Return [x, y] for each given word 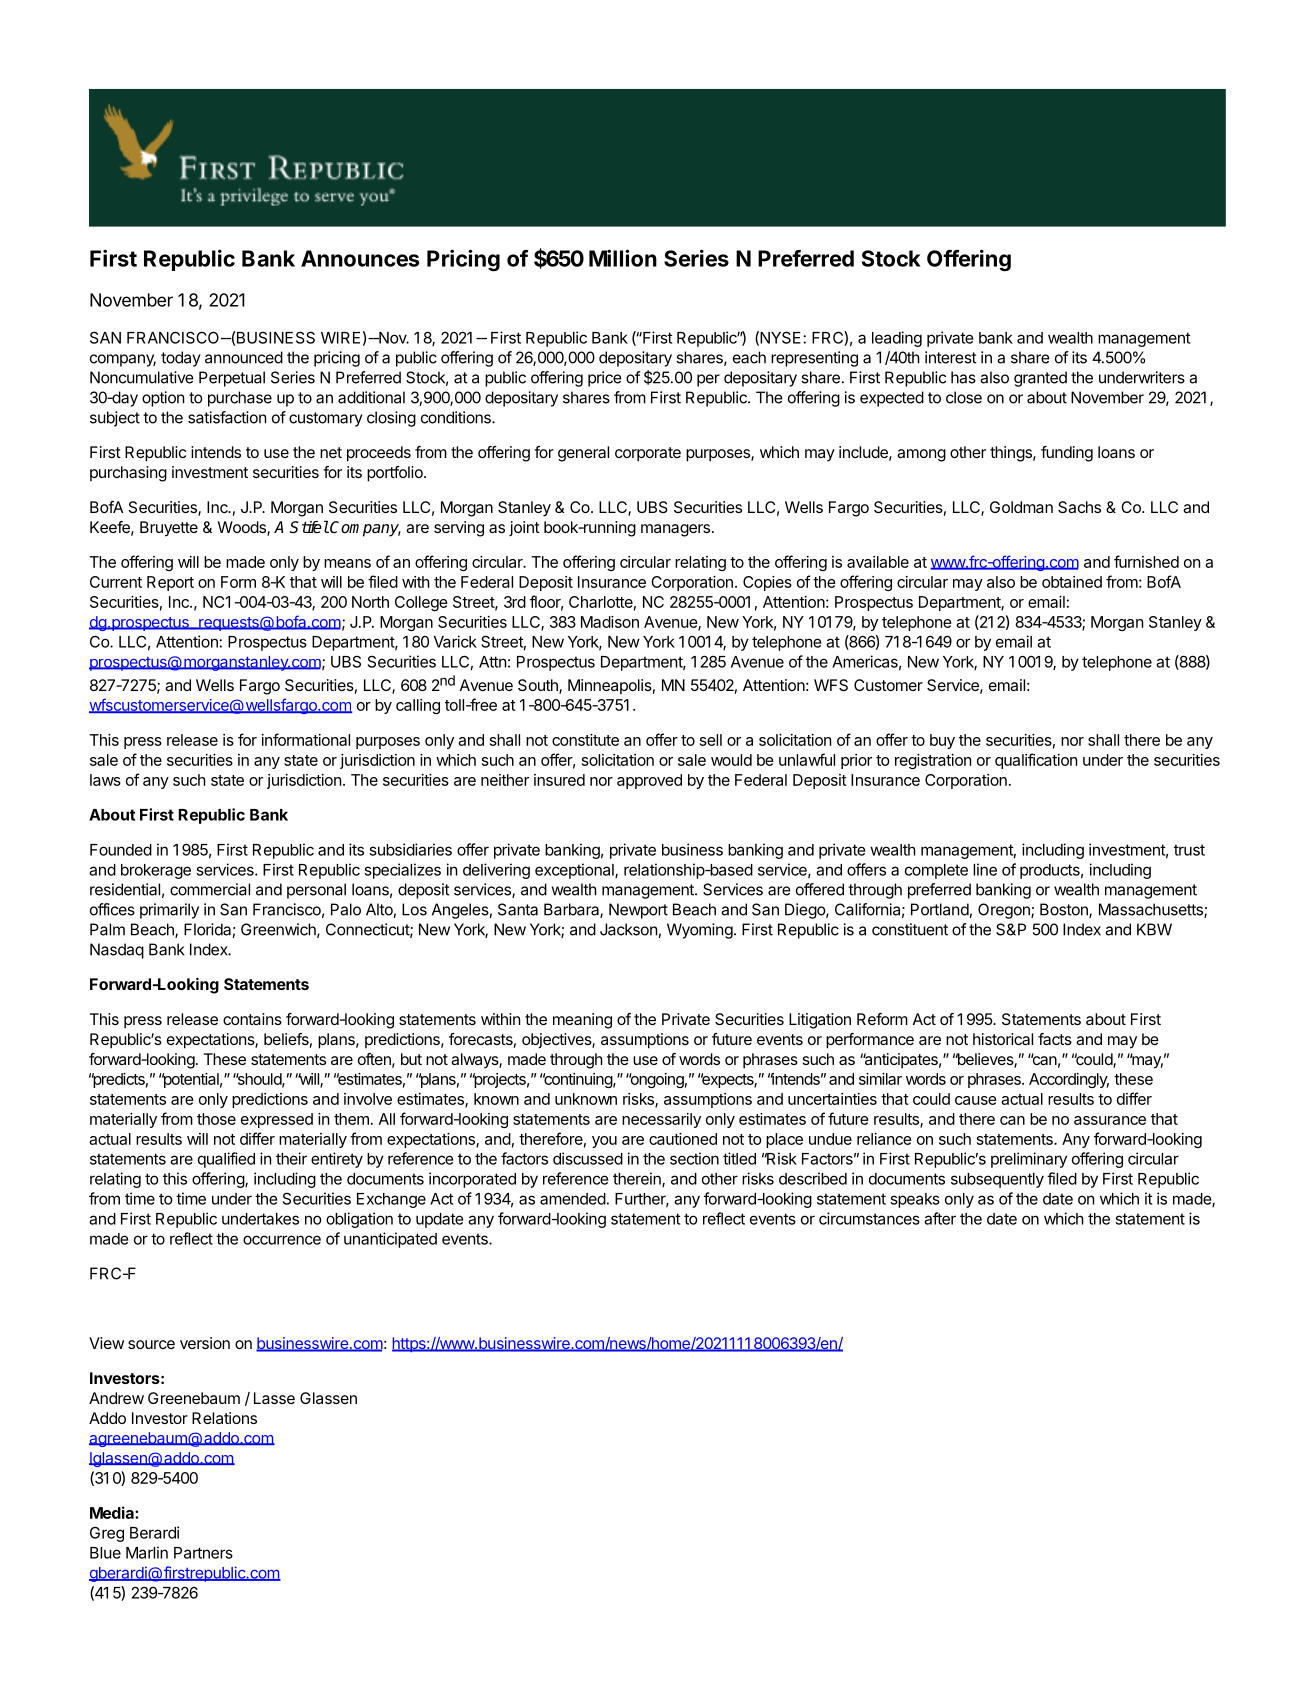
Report [170, 583]
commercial [210, 889]
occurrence [282, 1240]
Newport [638, 911]
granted [1040, 379]
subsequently [997, 1180]
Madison [610, 622]
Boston [1065, 910]
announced [244, 357]
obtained [1072, 582]
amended [573, 1199]
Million [623, 258]
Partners [203, 1553]
